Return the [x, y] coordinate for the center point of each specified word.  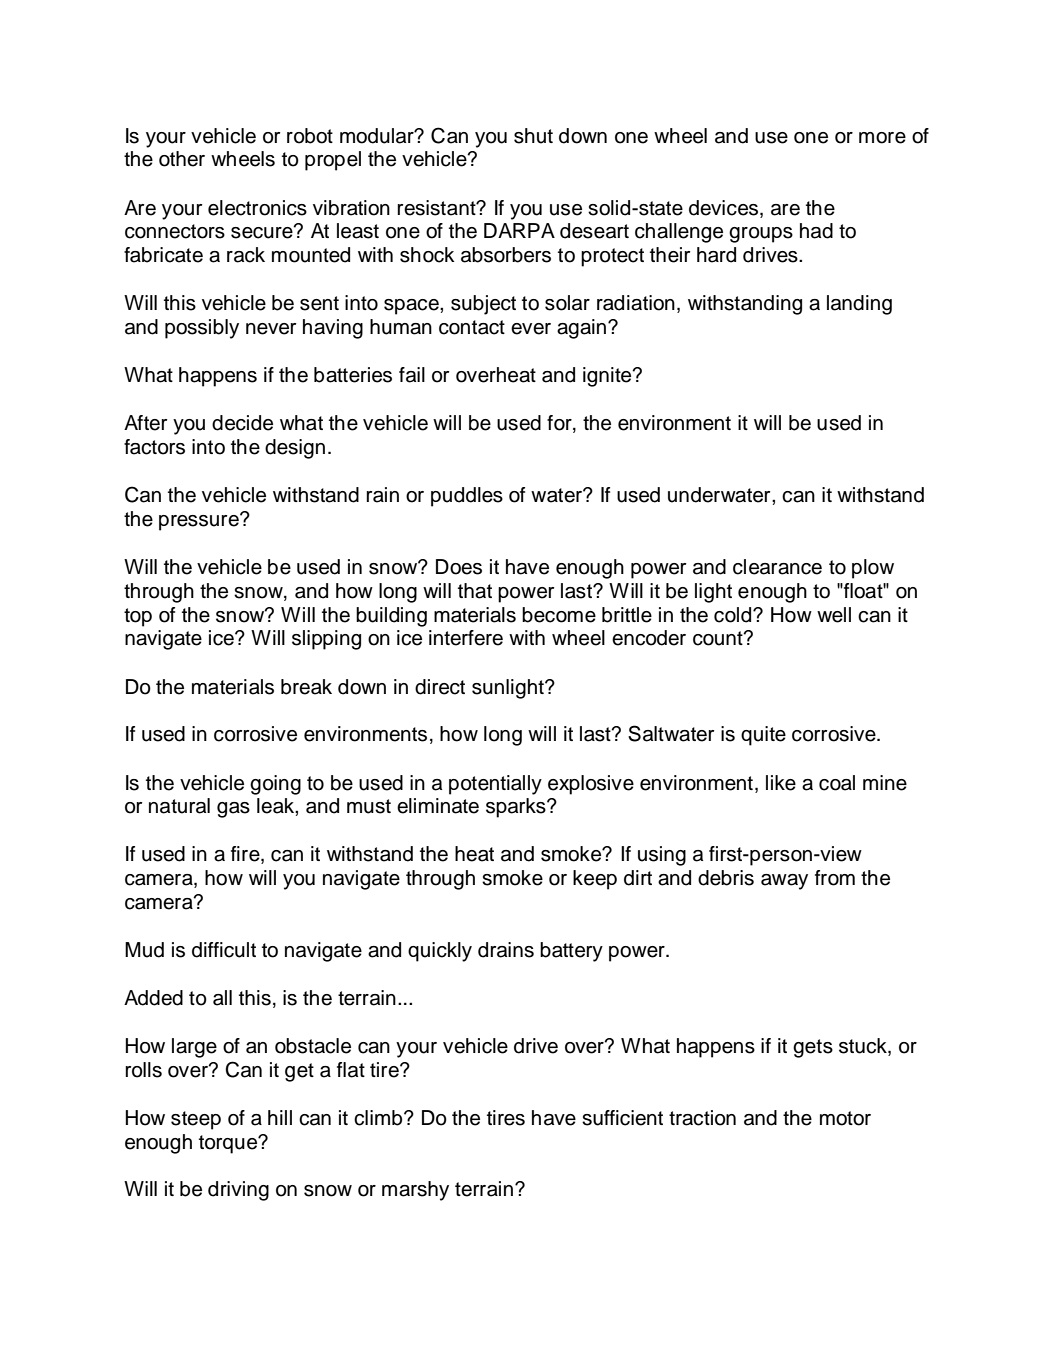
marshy [415, 1191]
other [182, 159]
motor [845, 1118]
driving [238, 1191]
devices [725, 209]
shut [533, 136]
